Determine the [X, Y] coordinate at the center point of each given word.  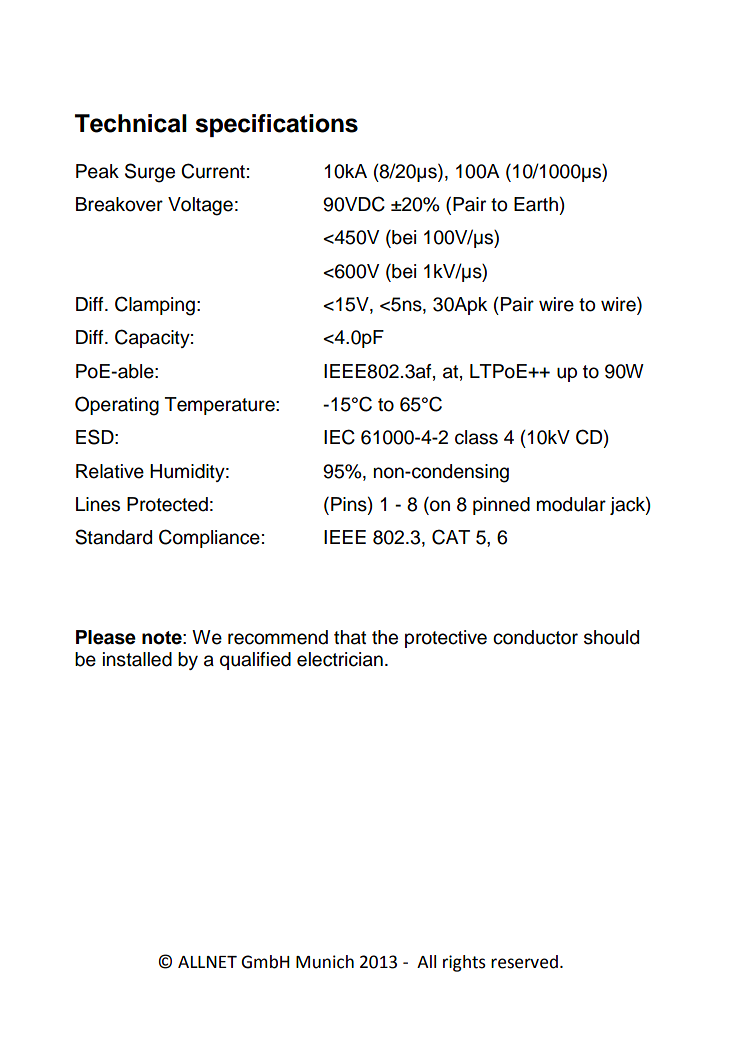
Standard [113, 537]
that [350, 637]
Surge [150, 173]
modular [571, 504]
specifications [276, 125]
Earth [536, 204]
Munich [325, 962]
